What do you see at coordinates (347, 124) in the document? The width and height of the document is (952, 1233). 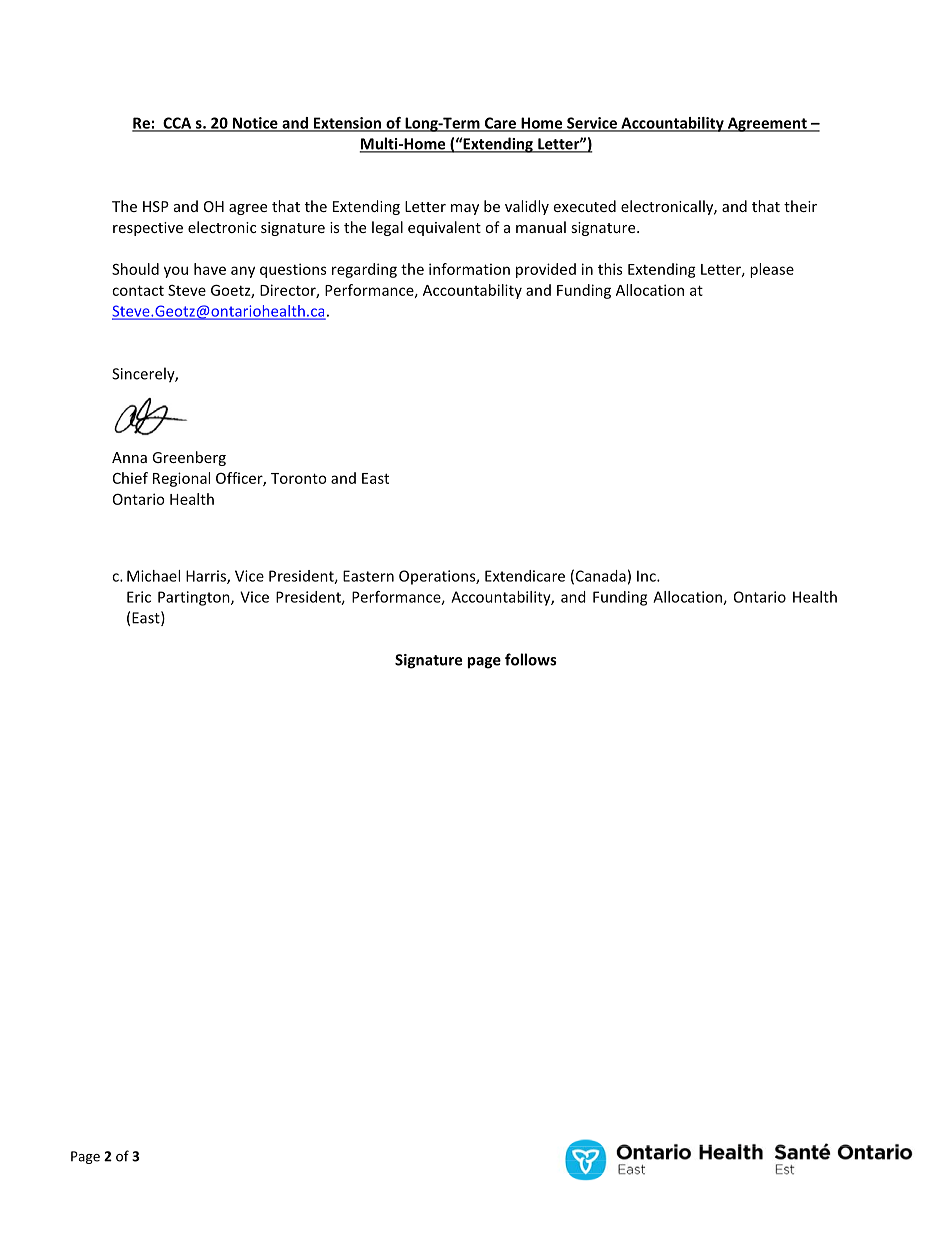 I see `Extension` at bounding box center [347, 124].
